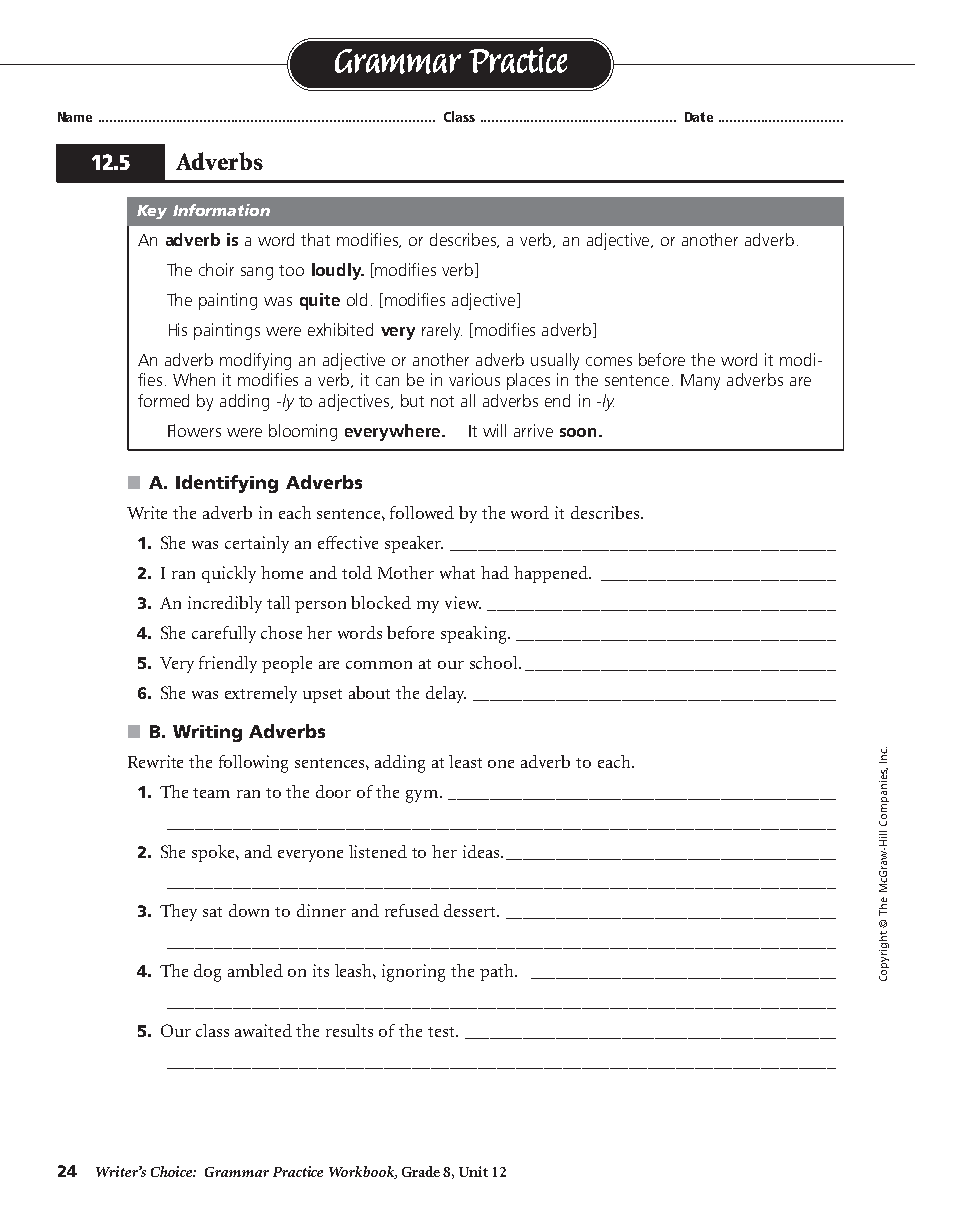 This screenshot has height=1232, width=962. I want to click on that, so click(315, 239).
